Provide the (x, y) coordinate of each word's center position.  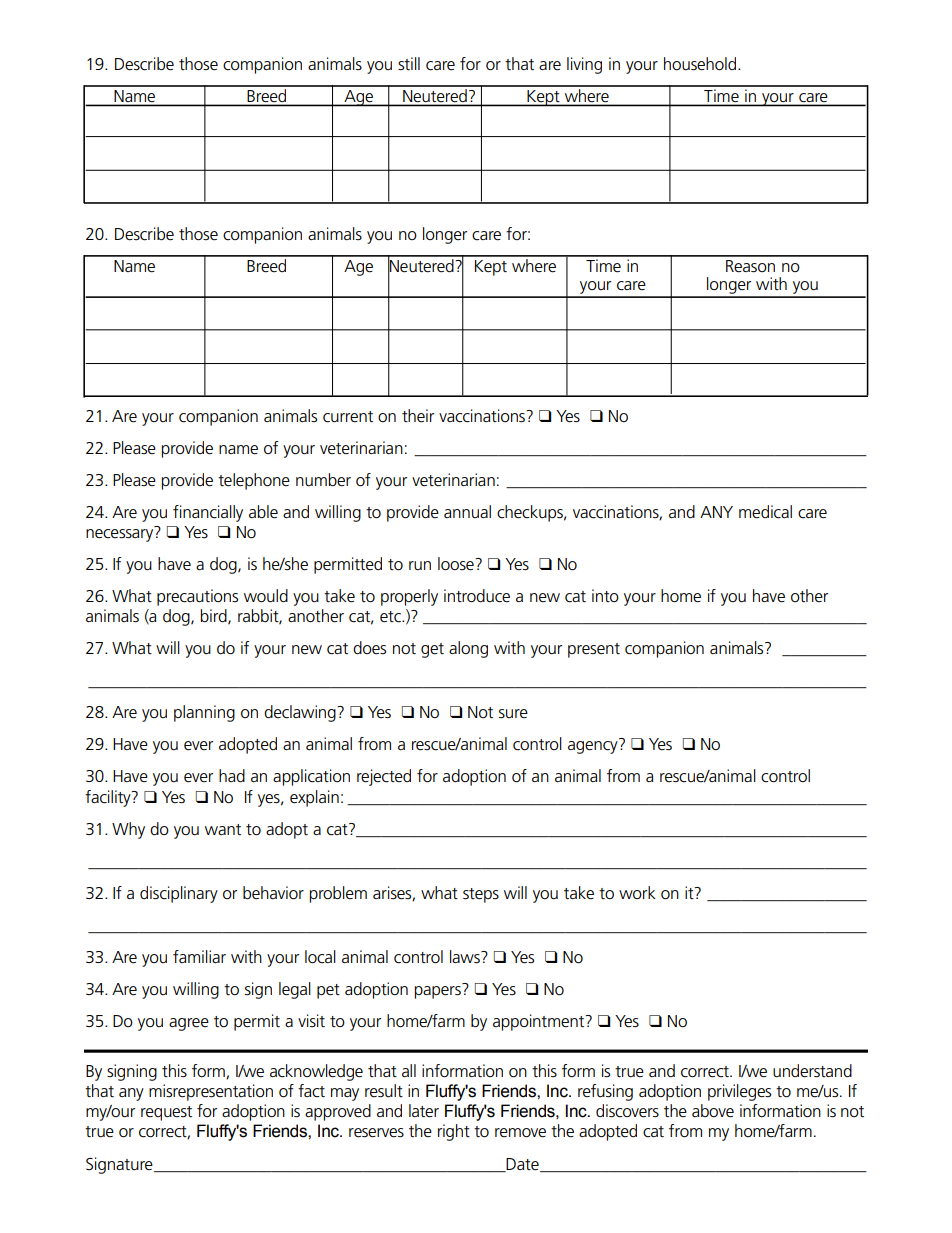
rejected (384, 777)
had (232, 776)
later (424, 1111)
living (584, 65)
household (701, 64)
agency (593, 747)
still (409, 64)
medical (765, 512)
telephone (254, 481)
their (418, 416)
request (166, 1113)
